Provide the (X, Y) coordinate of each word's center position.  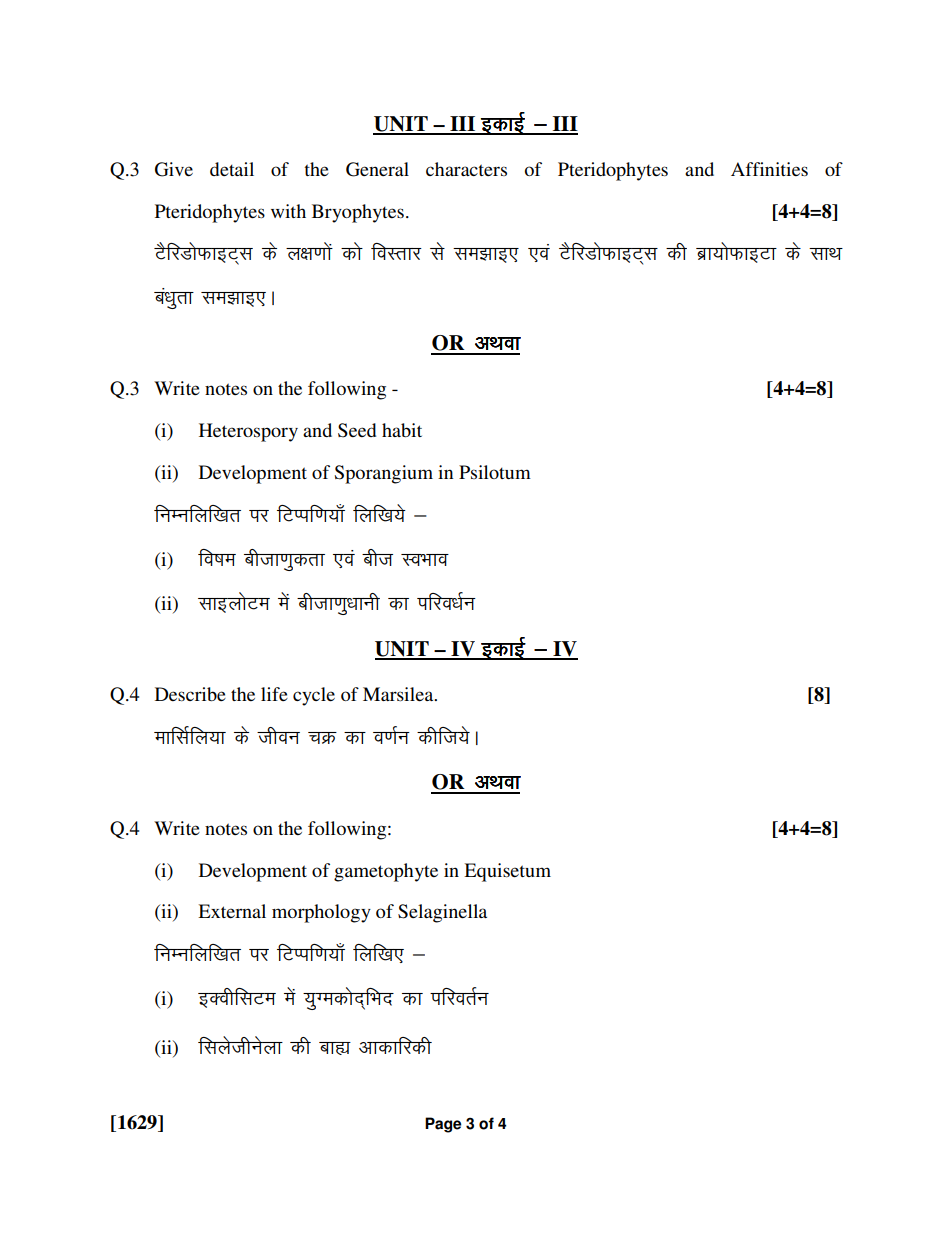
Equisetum (507, 872)
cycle (314, 696)
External (232, 911)
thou (278, 735)
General (377, 169)
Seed (357, 430)
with (288, 211)
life (274, 694)
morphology (321, 913)
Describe (190, 694)
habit (402, 430)
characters (466, 169)
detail (232, 169)
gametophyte (386, 872)
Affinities (769, 169)
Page (443, 1125)
